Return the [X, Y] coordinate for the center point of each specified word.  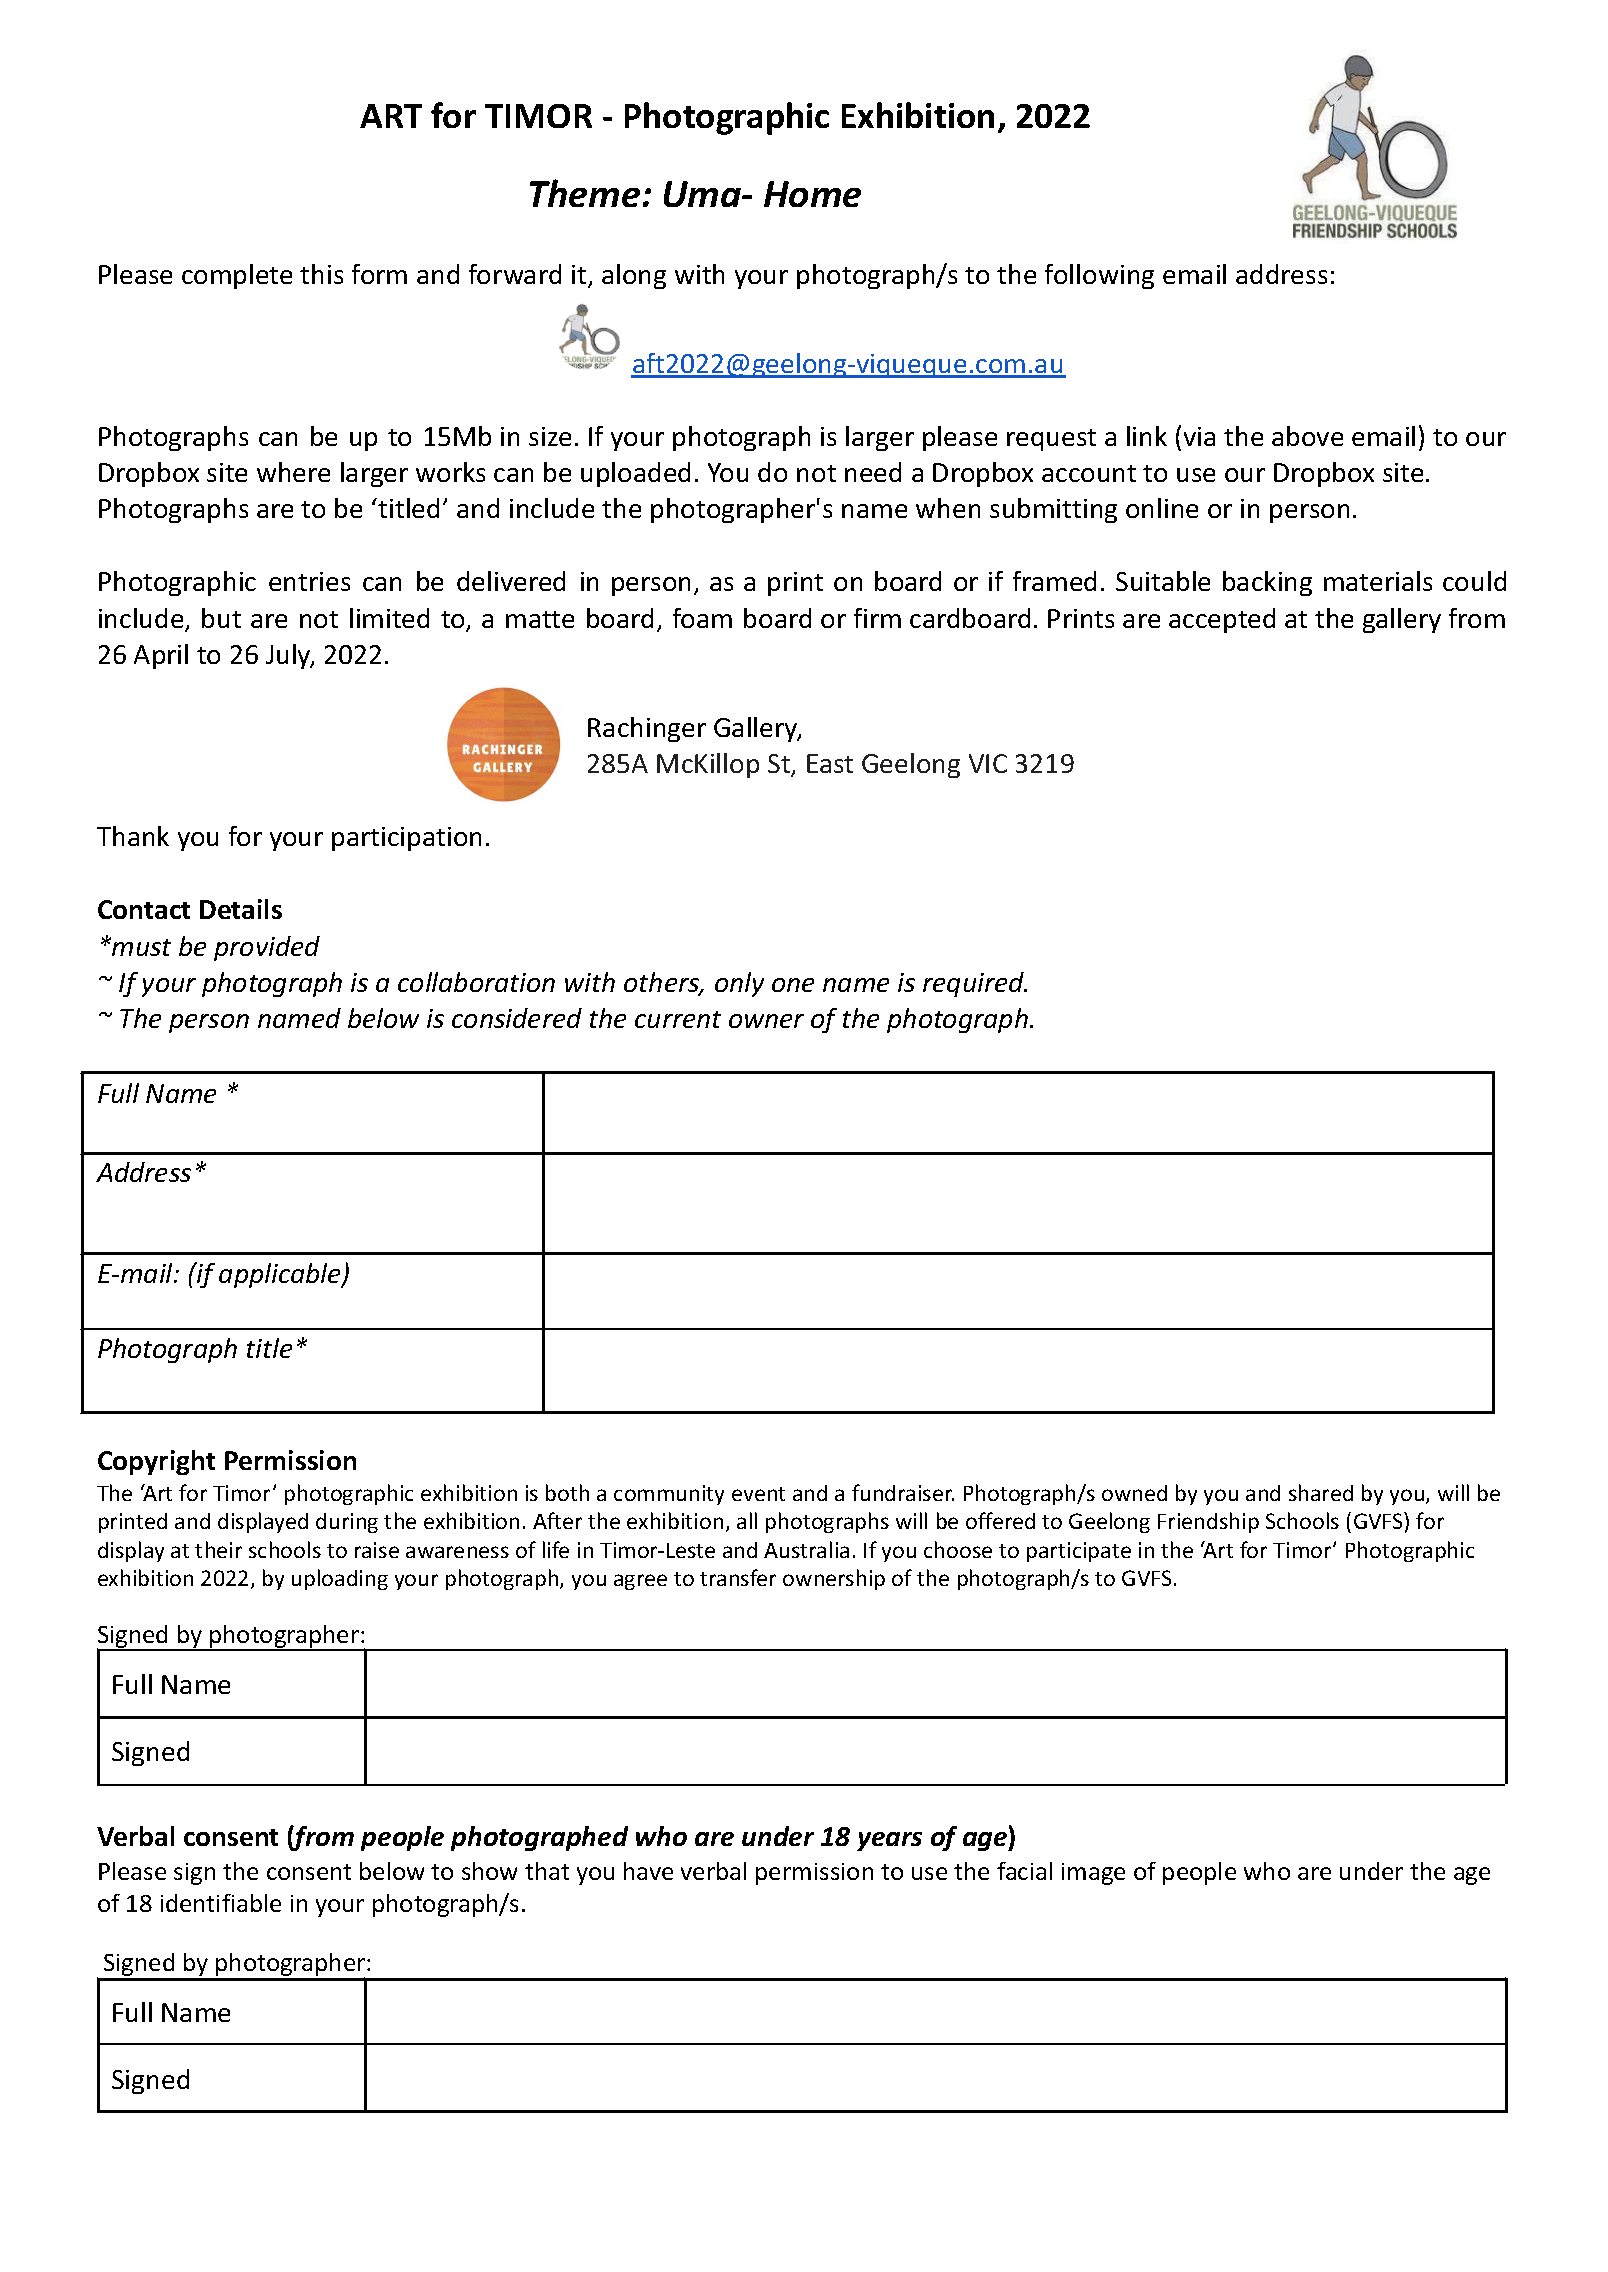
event [758, 1494]
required [975, 984]
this [321, 274]
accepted [1222, 620]
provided [267, 948]
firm [877, 618]
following [1099, 276]
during [347, 1523]
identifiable [221, 1903]
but [221, 618]
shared [1321, 1492]
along [634, 276]
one [793, 985]
